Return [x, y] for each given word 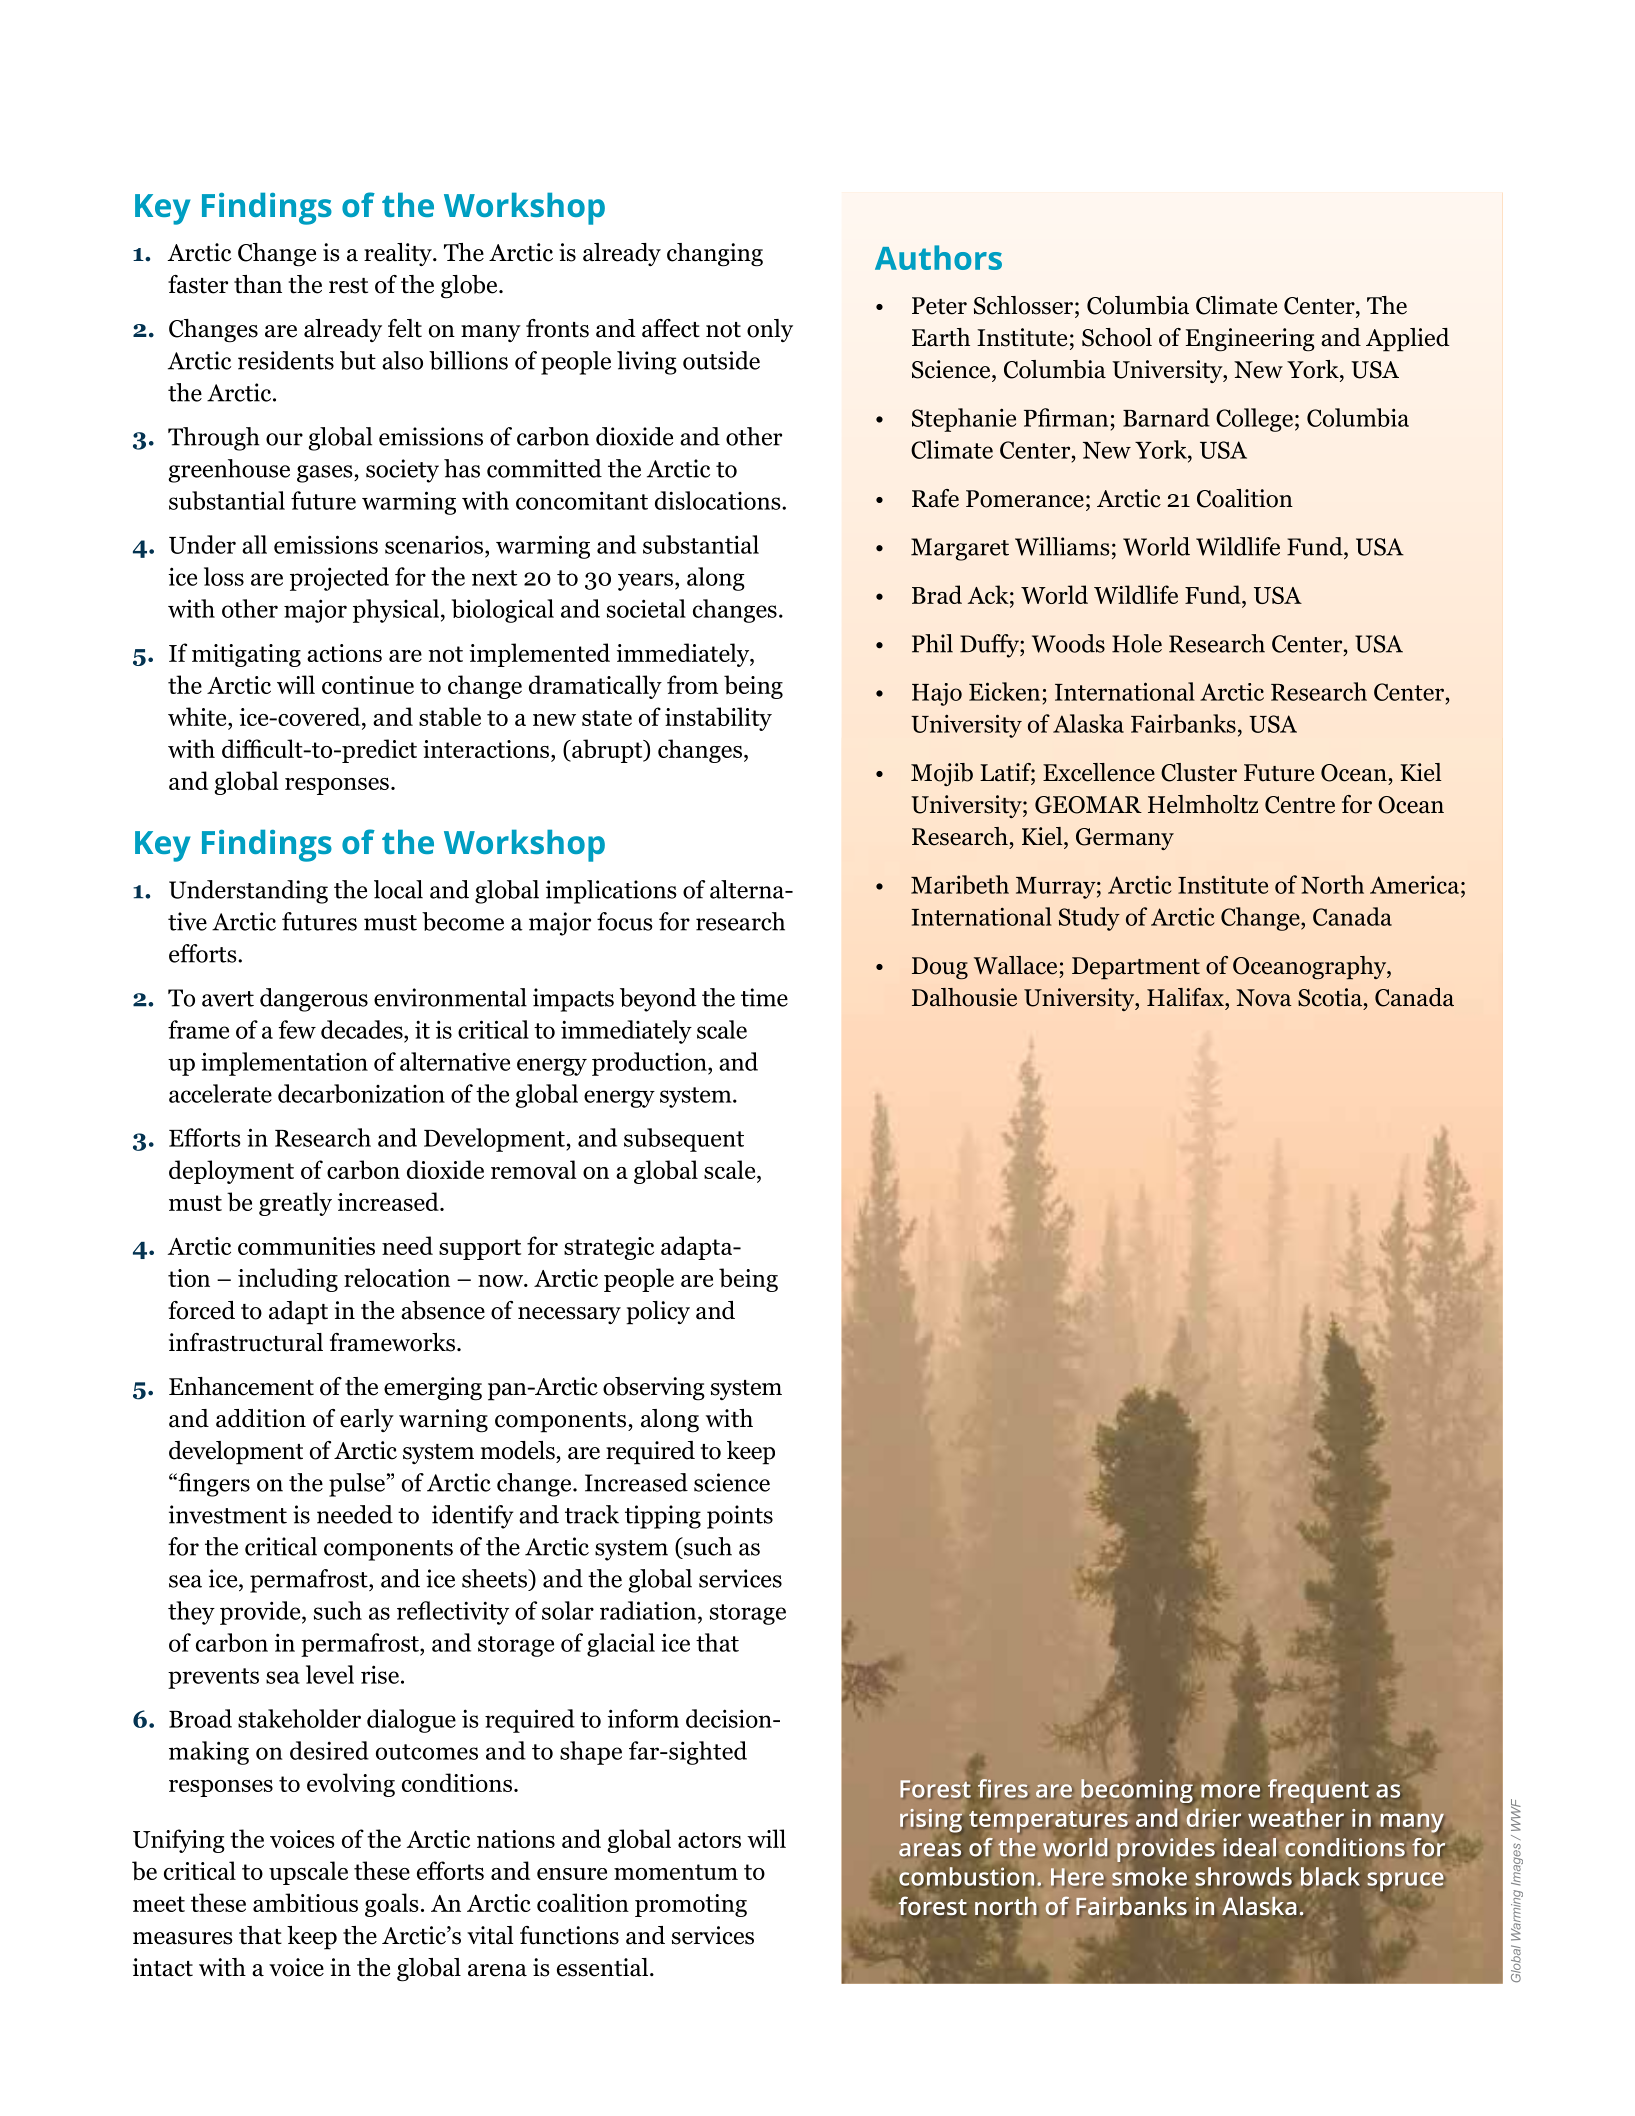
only [770, 330]
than [258, 284]
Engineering [1250, 340]
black [1330, 1876]
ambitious [305, 1902]
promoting [691, 1905]
